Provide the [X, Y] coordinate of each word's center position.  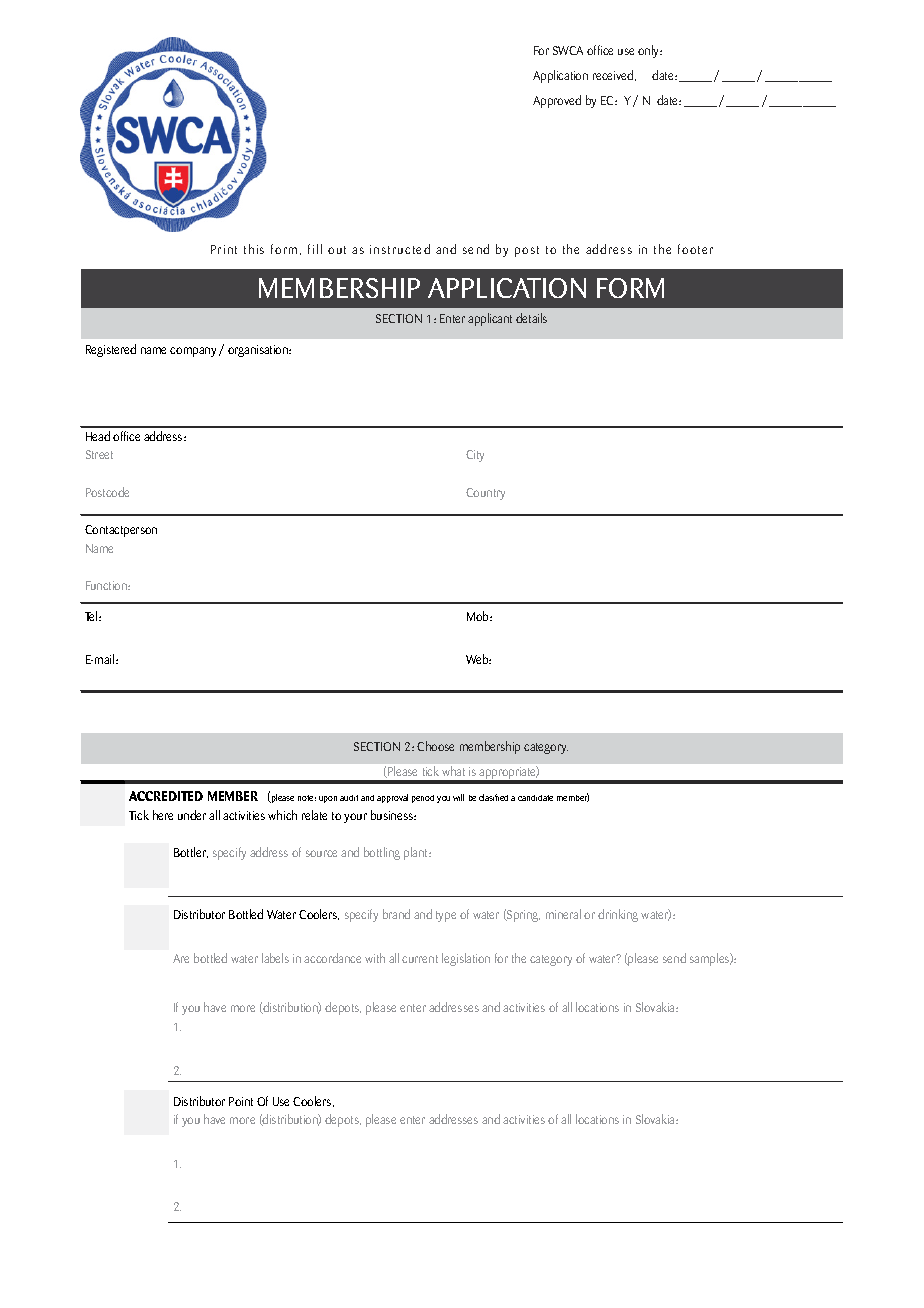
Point [241, 1101]
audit [349, 798]
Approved [557, 101]
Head [98, 436]
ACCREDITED [166, 796]
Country [485, 494]
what [453, 771]
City [475, 456]
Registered [111, 350]
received [614, 75]
